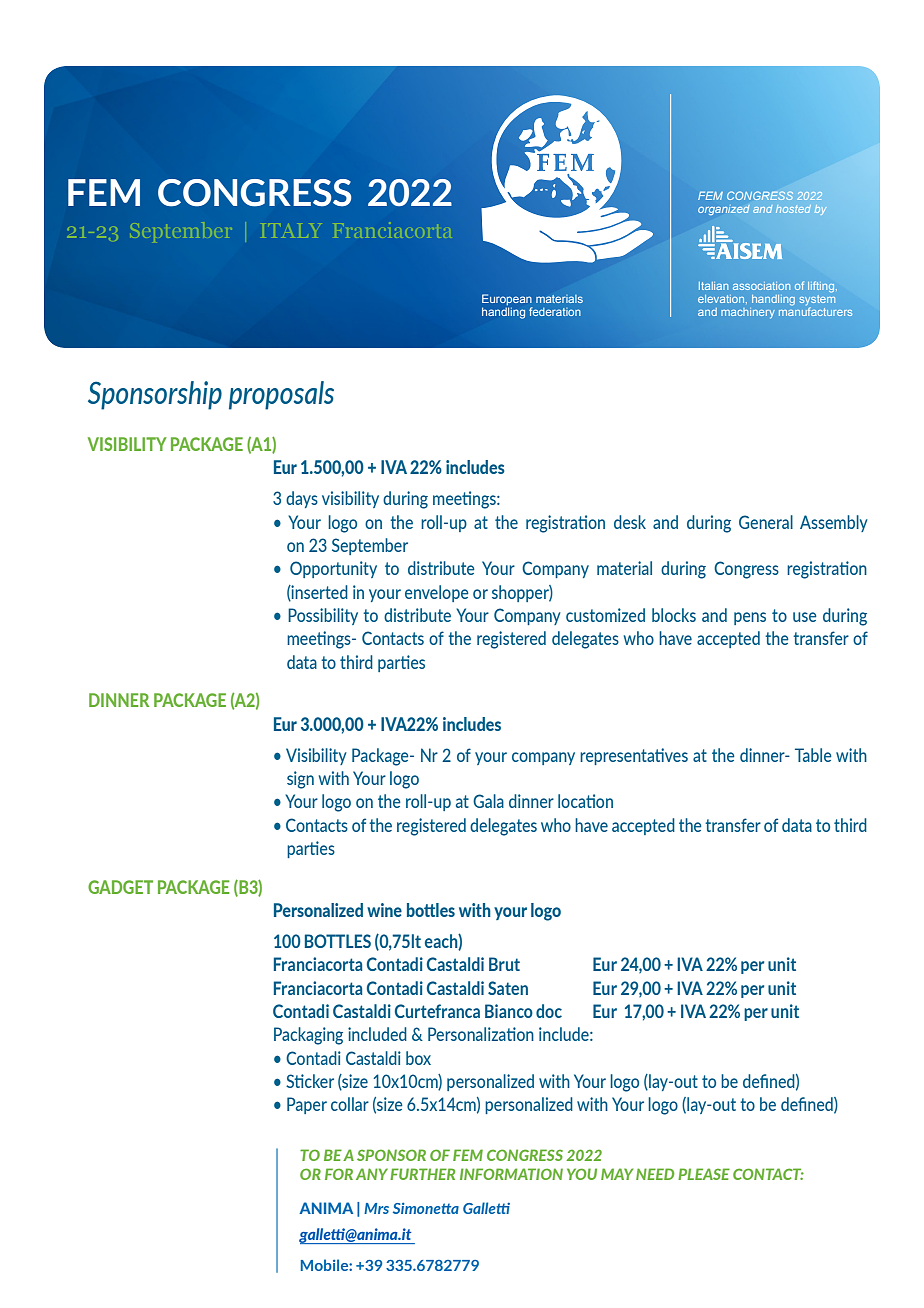 This page has width=924, height=1308. Describe the element at coordinates (300, 780) in the page. I see `sign` at that location.
